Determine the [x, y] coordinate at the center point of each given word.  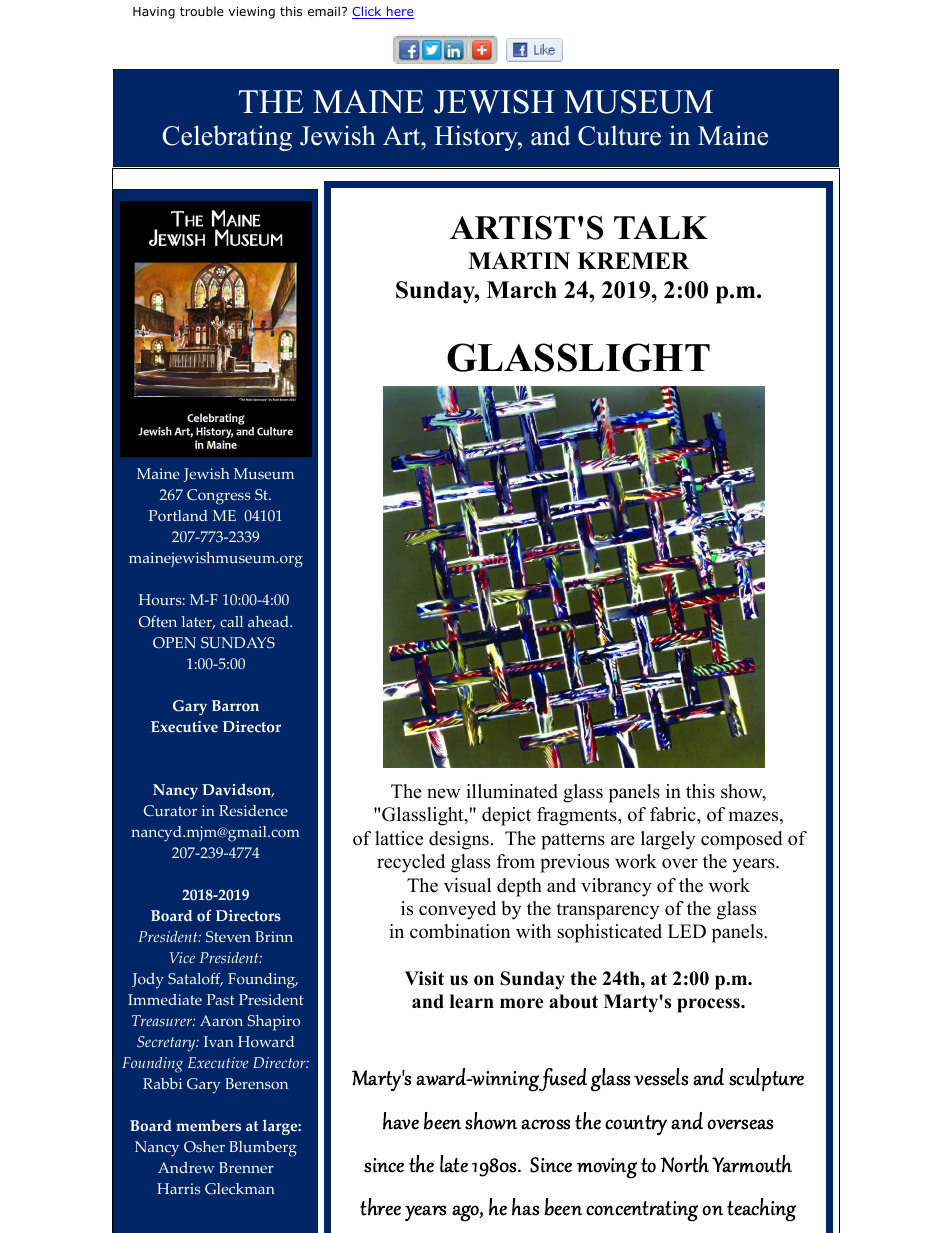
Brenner [246, 1167]
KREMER [633, 260]
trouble [202, 11]
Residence [253, 811]
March [522, 290]
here [399, 12]
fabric [674, 814]
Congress [219, 497]
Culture [619, 135]
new [443, 793]
